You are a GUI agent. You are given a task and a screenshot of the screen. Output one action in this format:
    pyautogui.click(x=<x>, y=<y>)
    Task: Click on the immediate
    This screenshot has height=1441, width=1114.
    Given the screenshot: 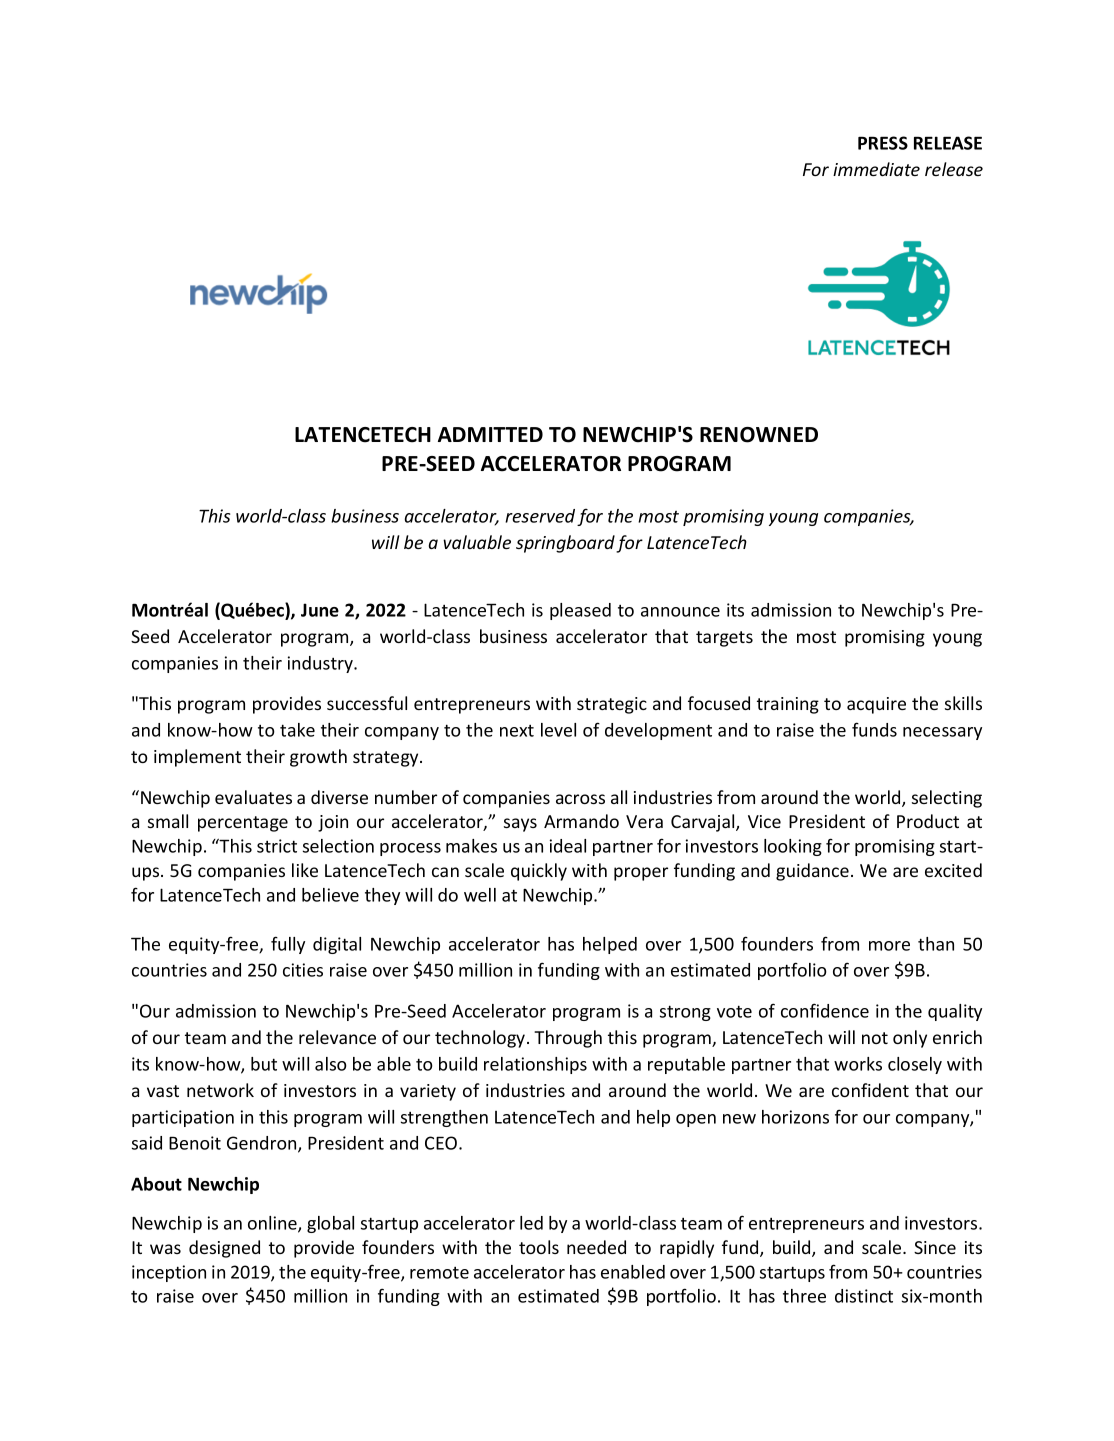 What is the action you would take?
    pyautogui.click(x=876, y=169)
